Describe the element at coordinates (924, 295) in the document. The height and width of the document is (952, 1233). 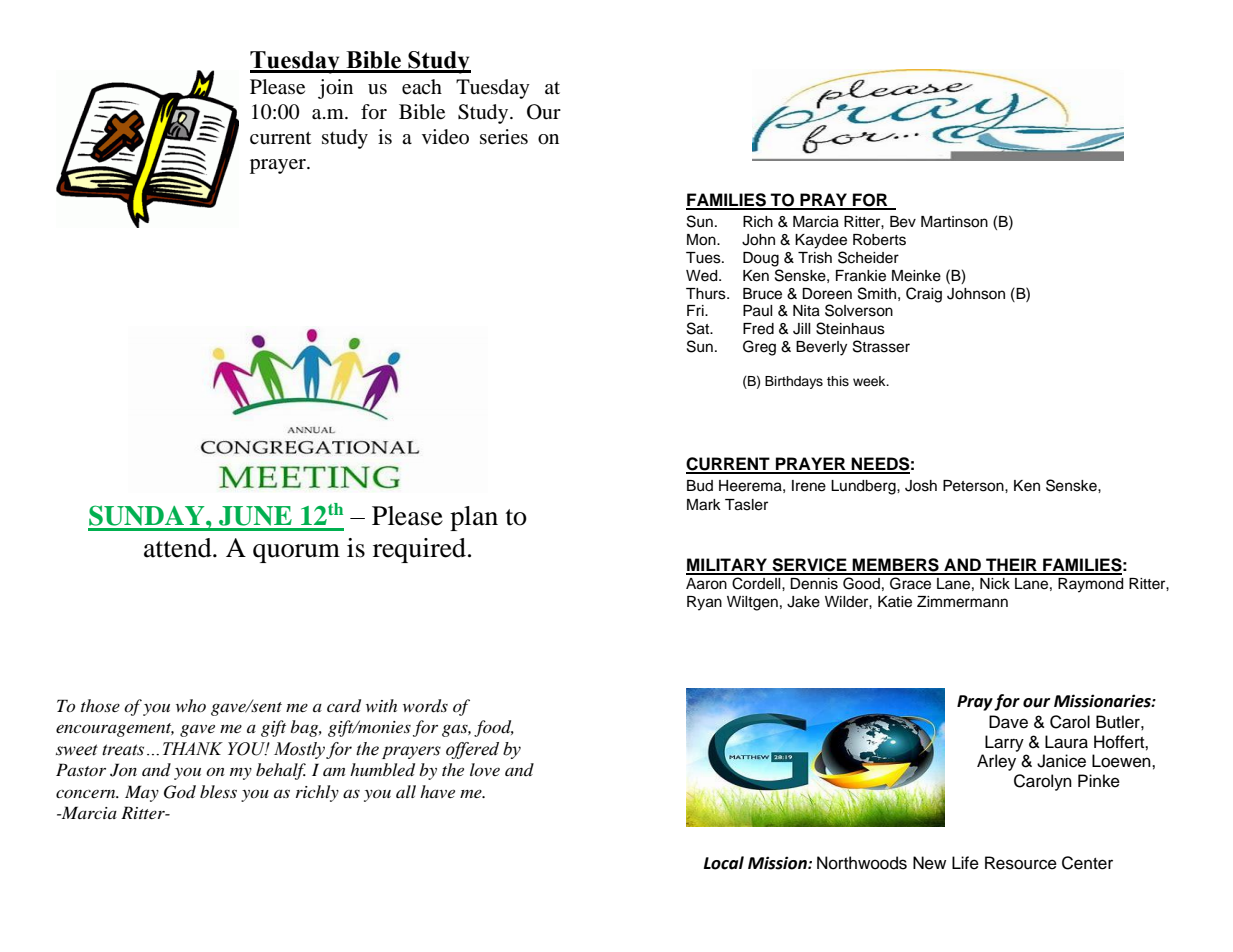
I see `Craig` at that location.
